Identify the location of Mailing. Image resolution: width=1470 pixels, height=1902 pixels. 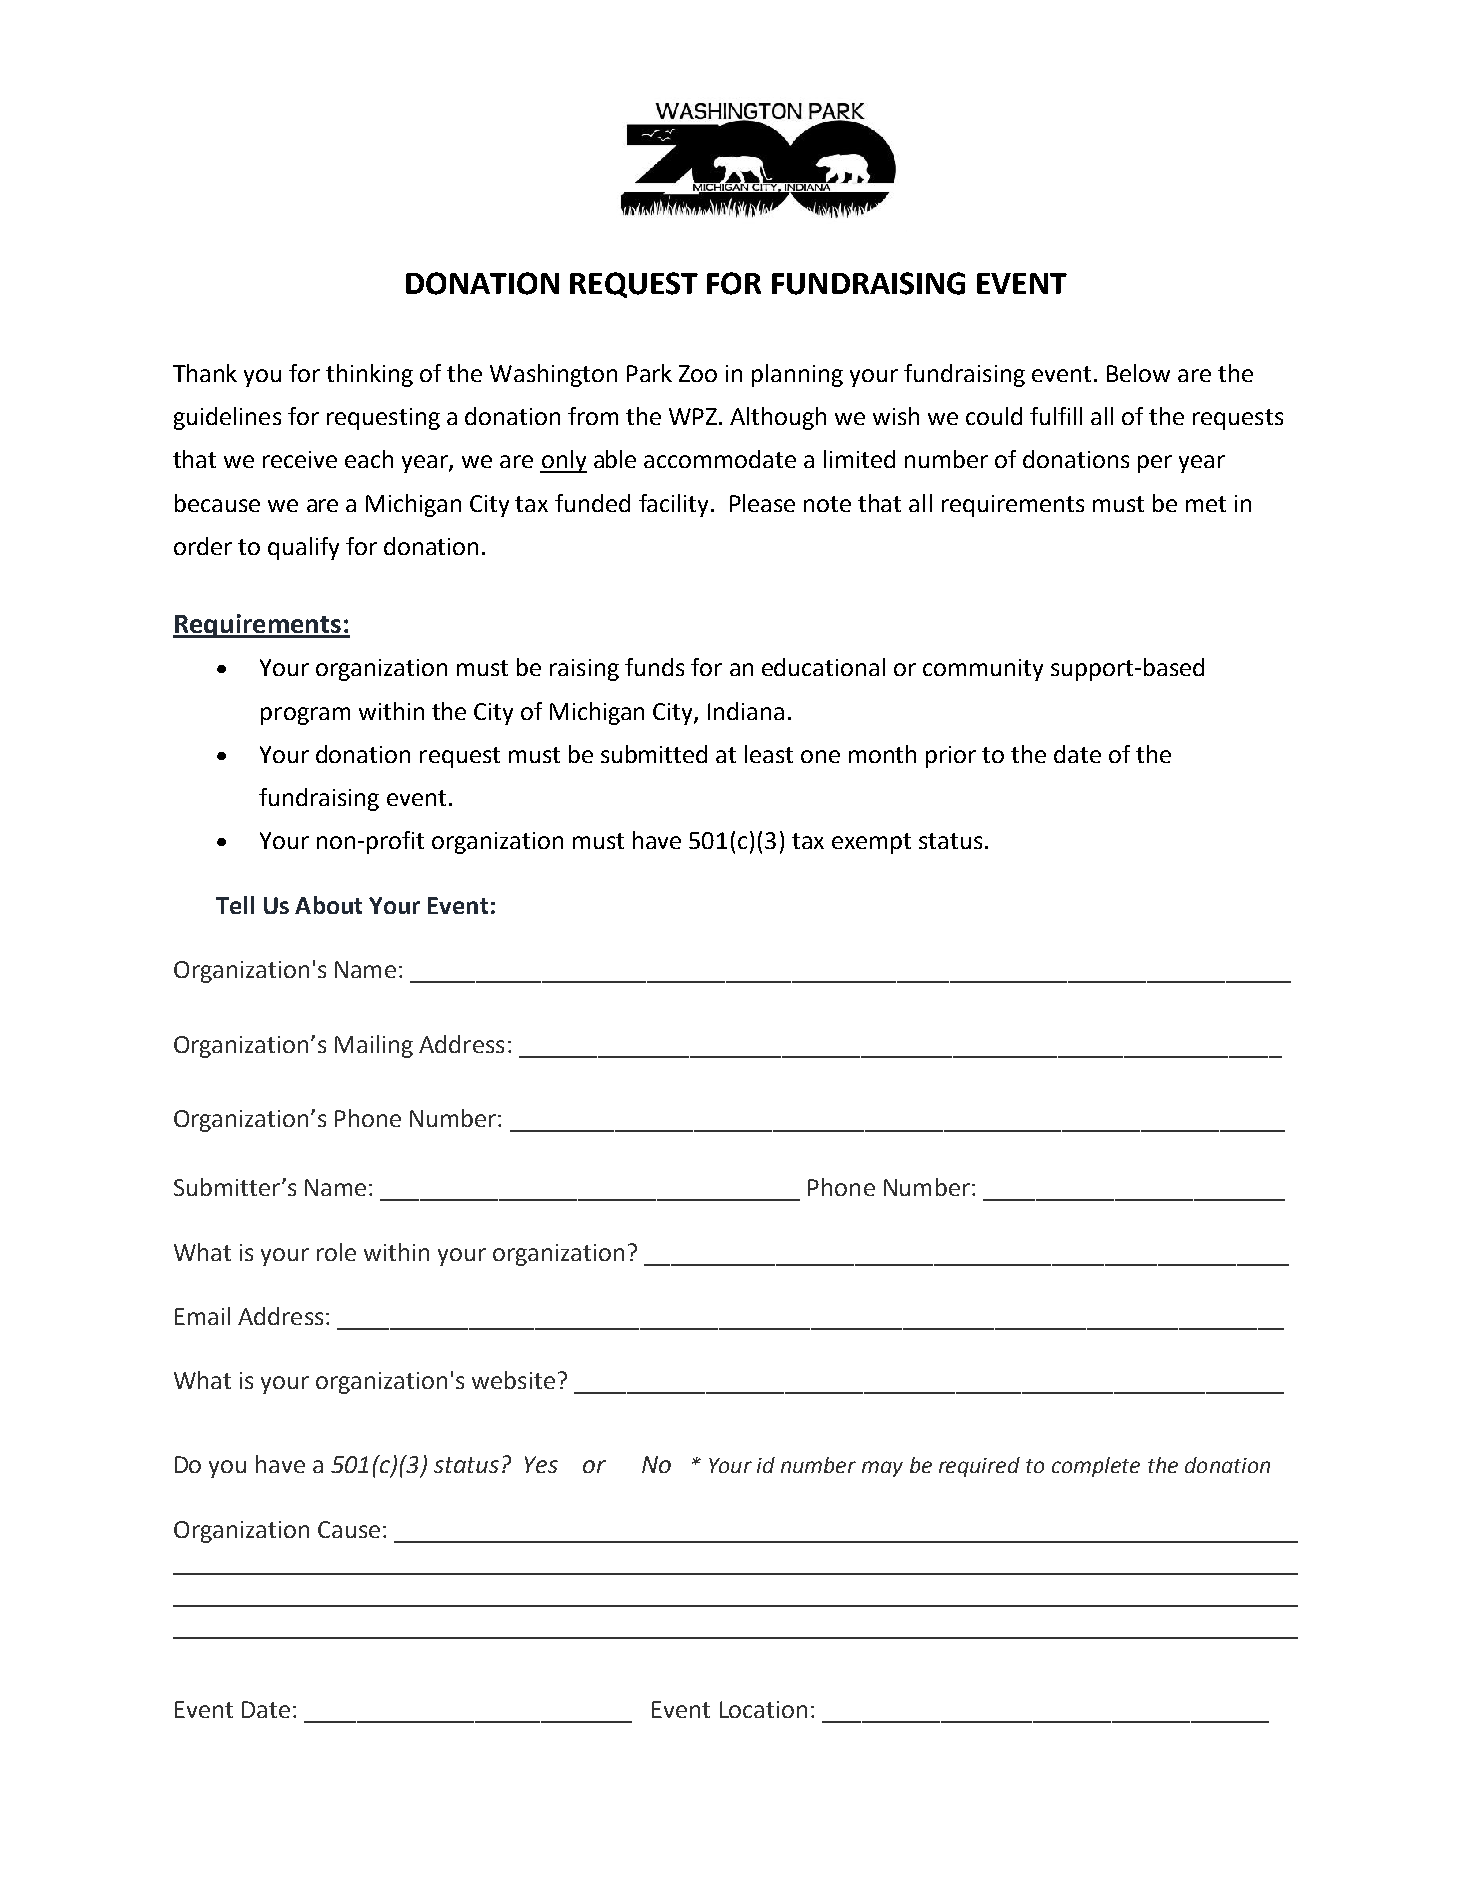
(374, 1046).
